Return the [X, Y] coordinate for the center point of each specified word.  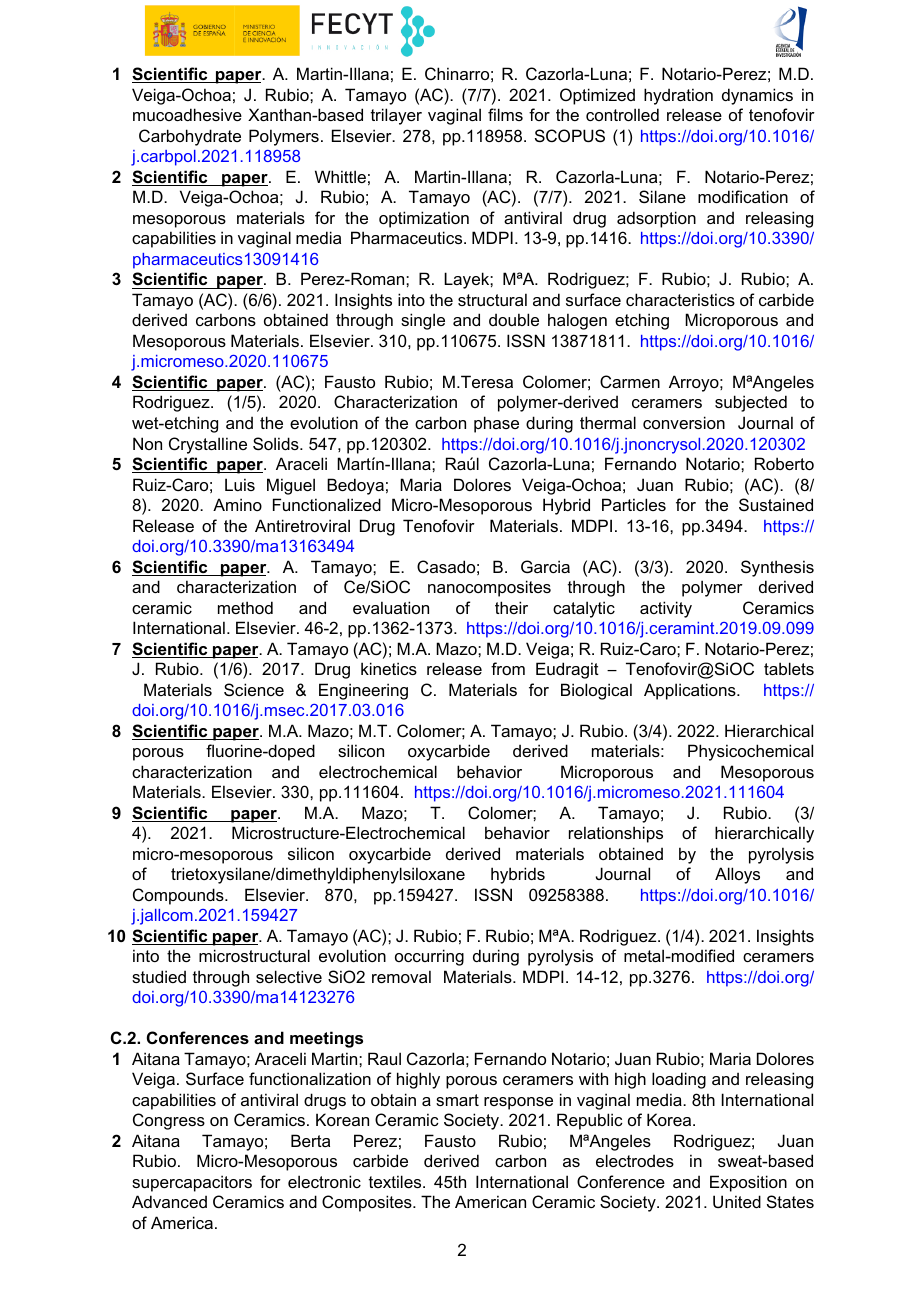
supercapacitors [192, 1183]
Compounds [179, 896]
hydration [678, 96]
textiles [396, 1181]
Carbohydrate [190, 137]
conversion [684, 422]
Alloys [737, 875]
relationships [616, 834]
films [505, 114]
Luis [240, 484]
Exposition [748, 1183]
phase [496, 424]
